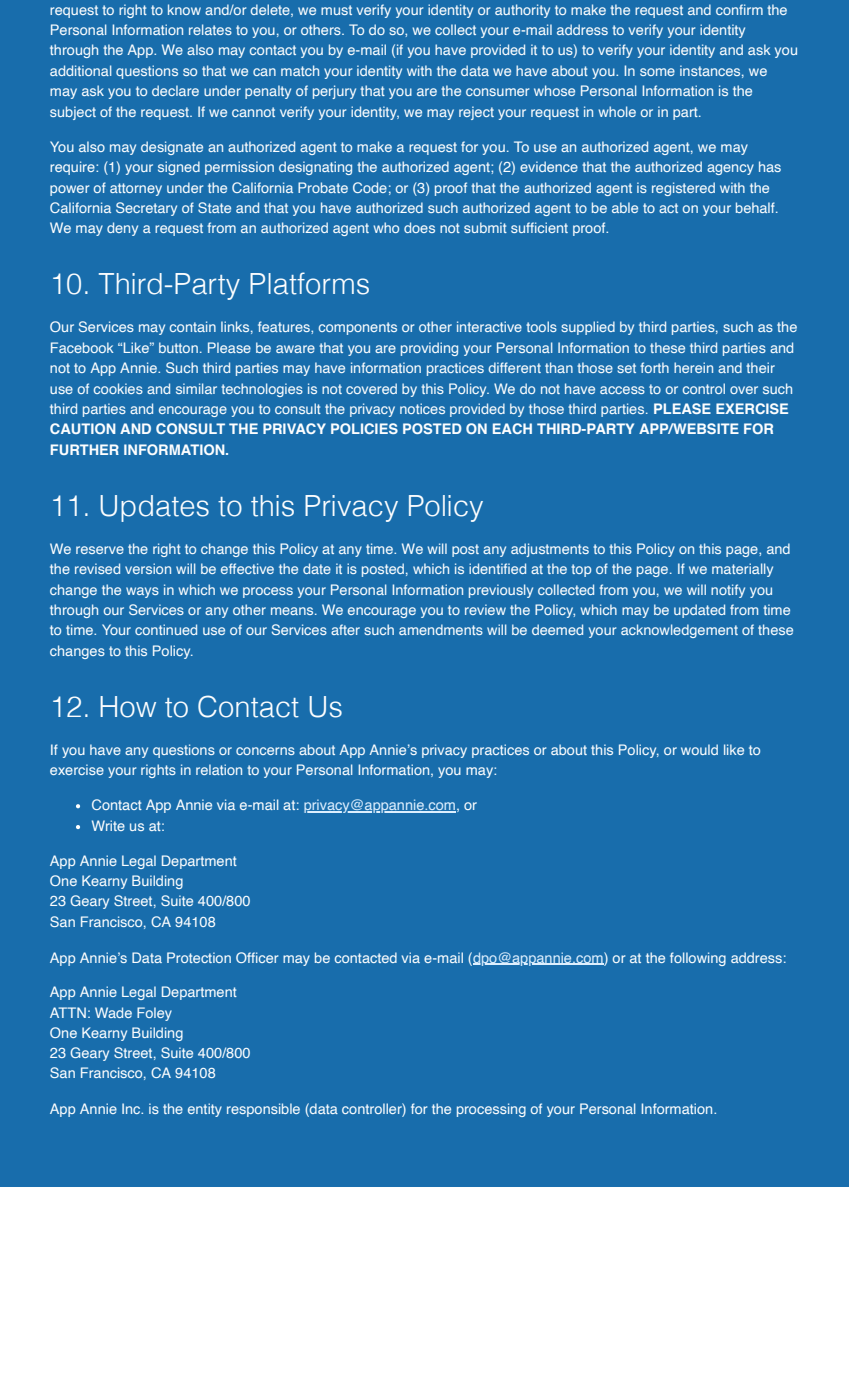 This screenshot has width=849, height=1400. I want to click on responsible, so click(263, 1110).
